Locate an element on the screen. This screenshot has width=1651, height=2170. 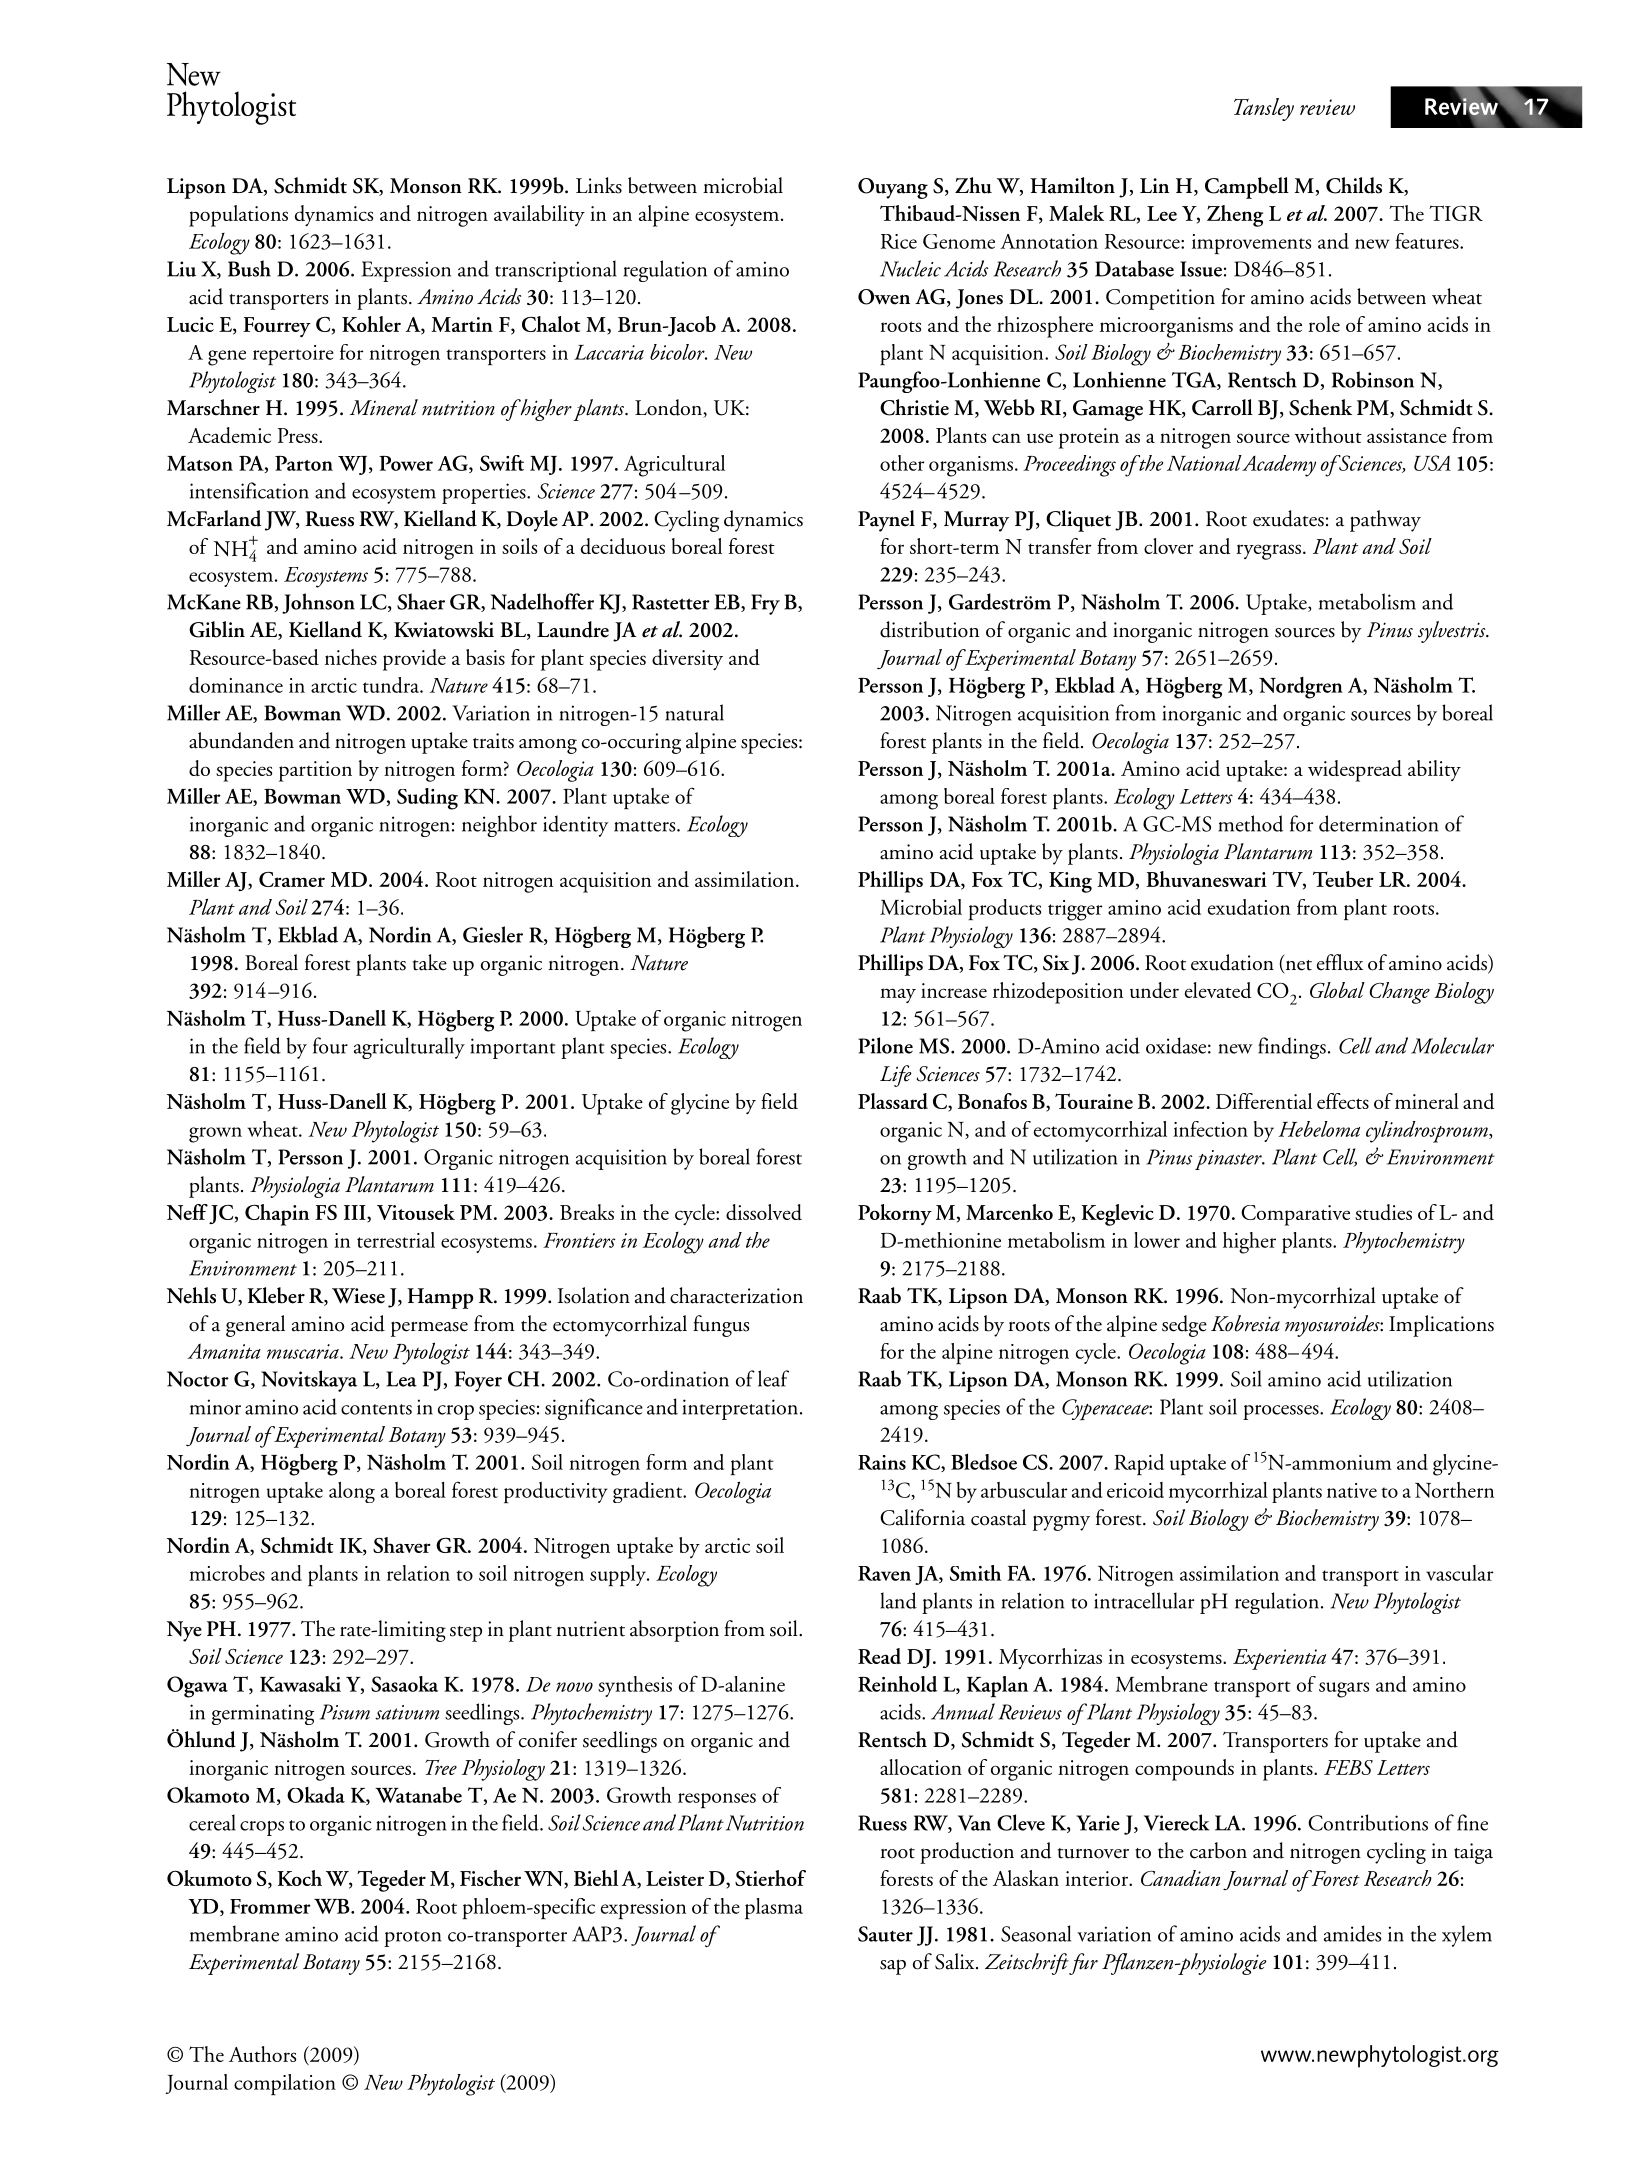
Cramer is located at coordinates (292, 879).
